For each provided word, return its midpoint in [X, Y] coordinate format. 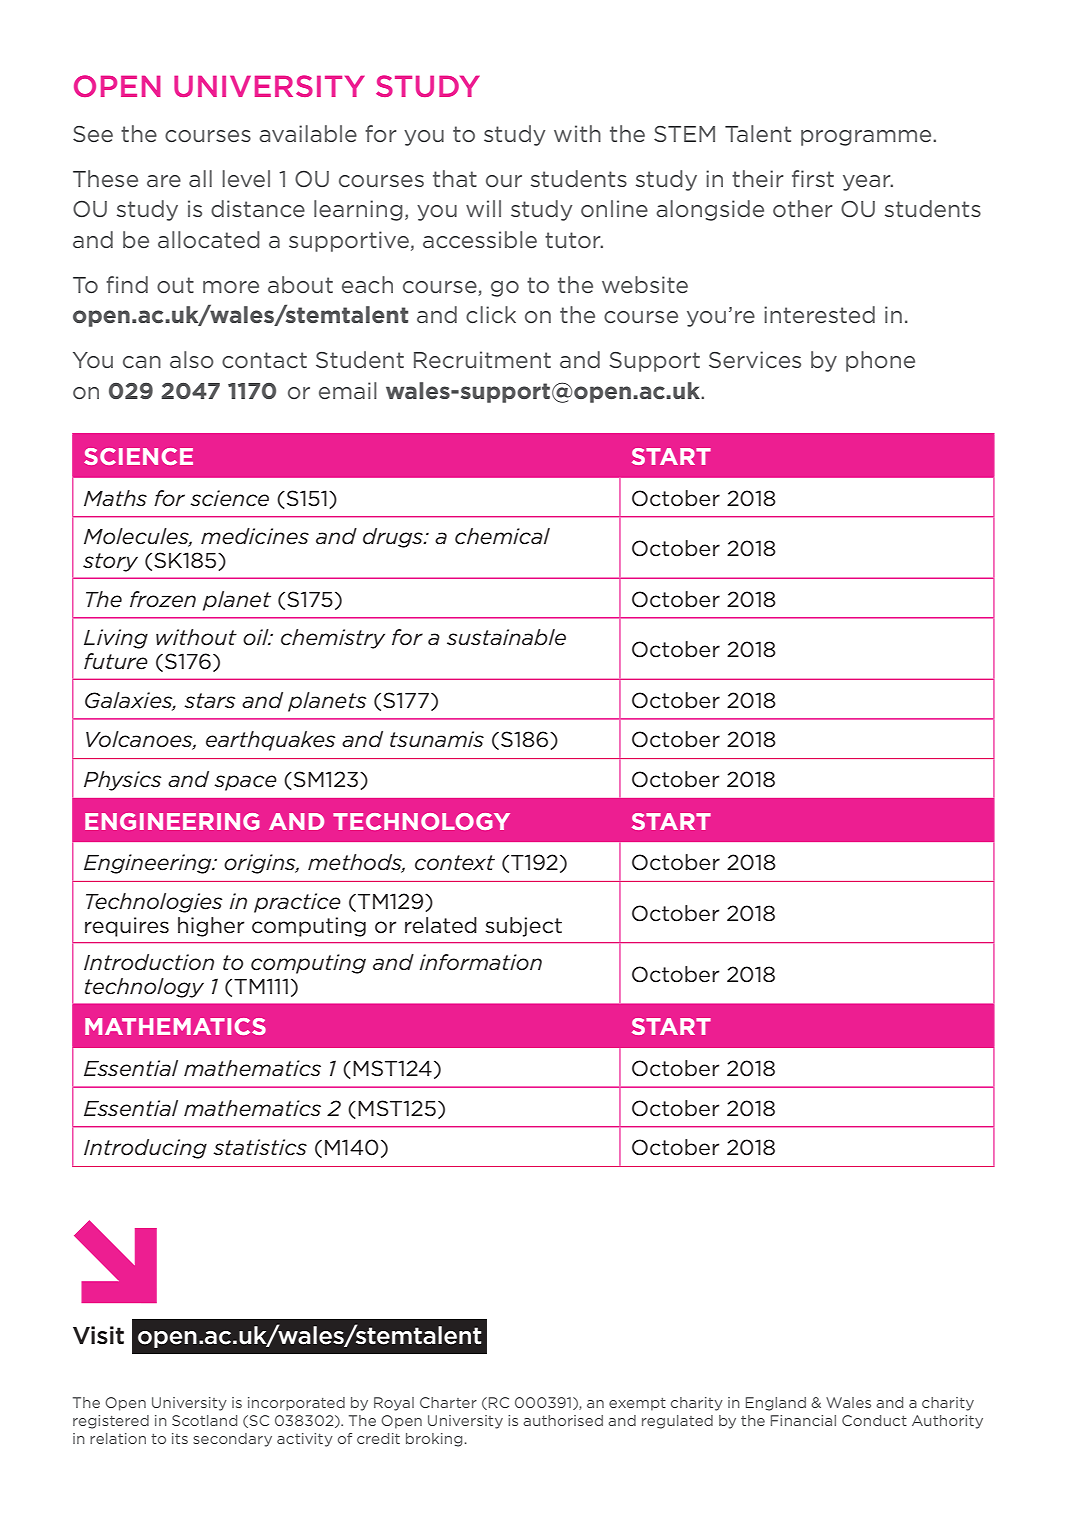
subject [523, 927]
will [483, 208]
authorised [563, 1420]
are [164, 181]
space [245, 783]
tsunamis [437, 739]
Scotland [204, 1420]
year [868, 183]
